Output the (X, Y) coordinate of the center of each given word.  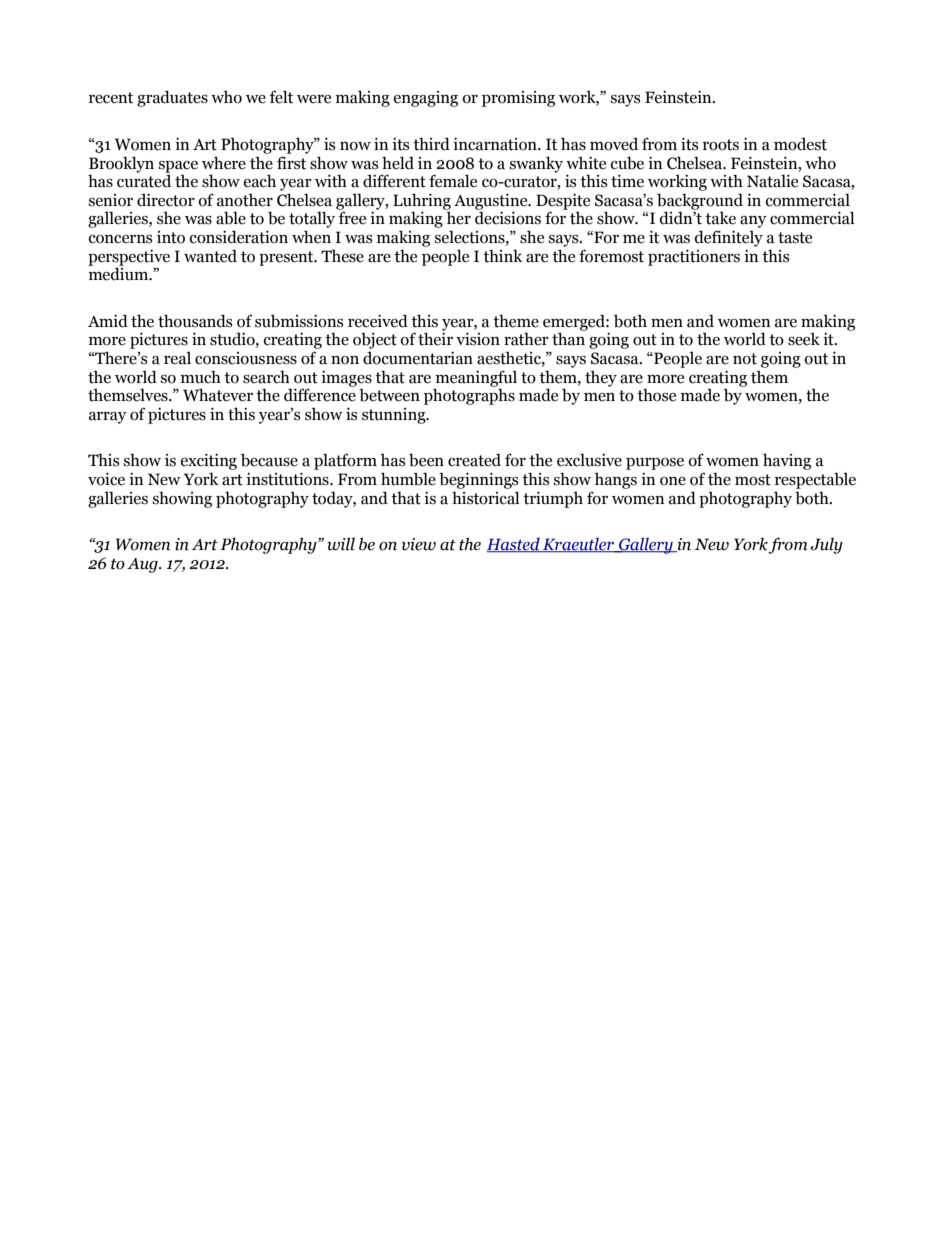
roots (721, 145)
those (656, 395)
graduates (172, 98)
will (341, 544)
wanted (210, 256)
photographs (469, 395)
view (419, 544)
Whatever (218, 395)
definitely (729, 238)
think (502, 256)
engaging (426, 99)
